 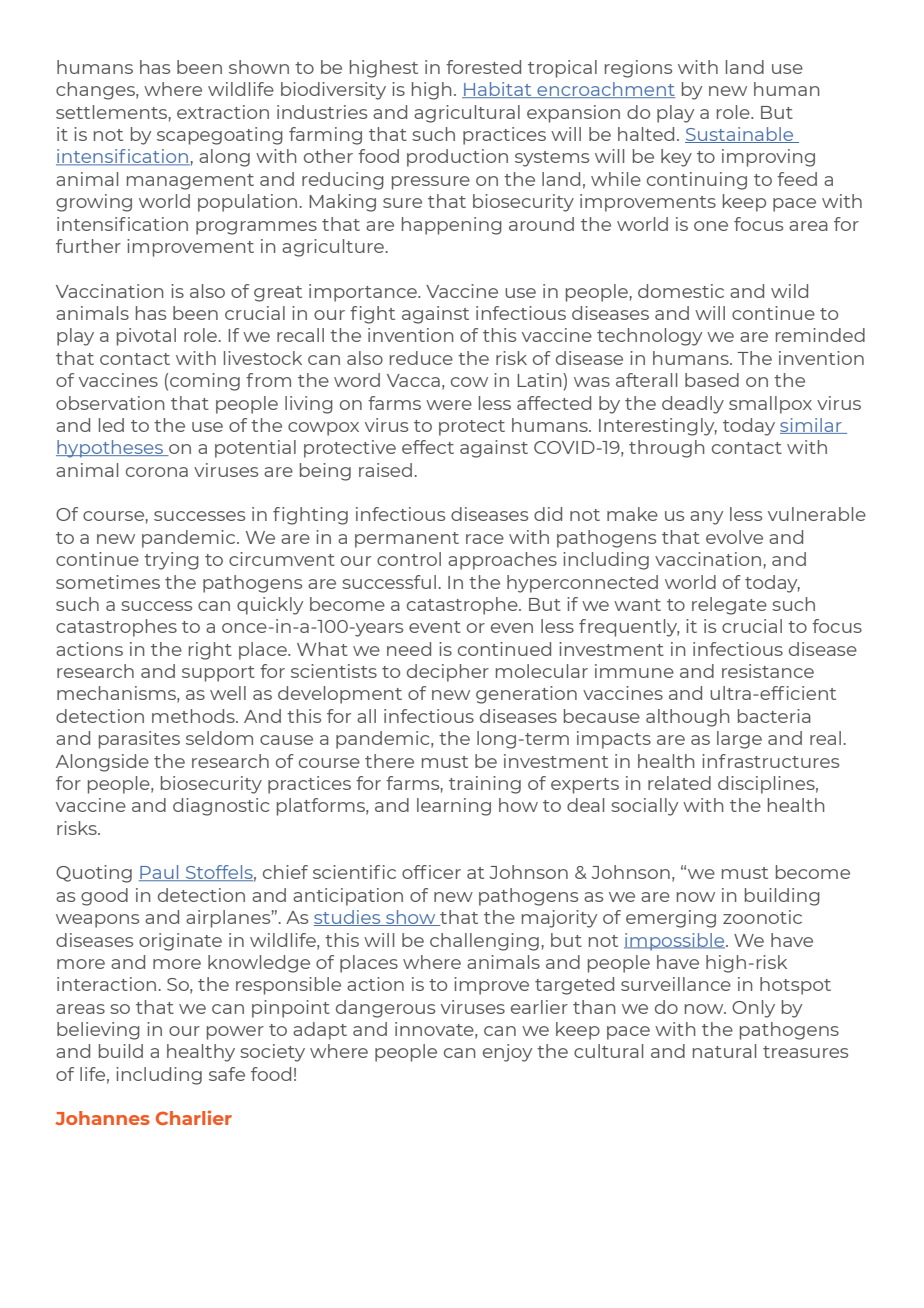 What do you see at coordinates (146, 337) in the document?
I see `pivotal` at bounding box center [146, 337].
